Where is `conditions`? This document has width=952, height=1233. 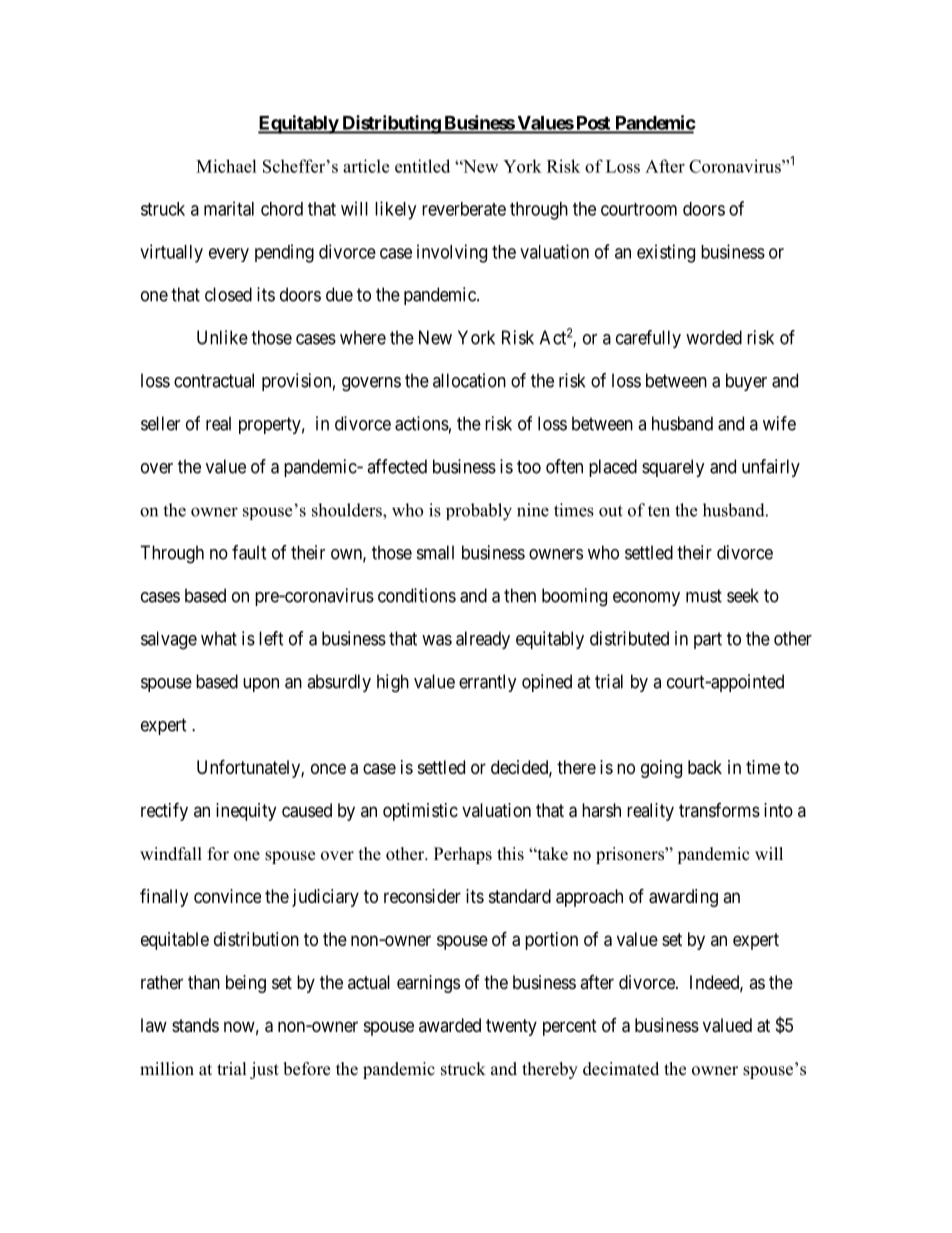 conditions is located at coordinates (417, 595).
